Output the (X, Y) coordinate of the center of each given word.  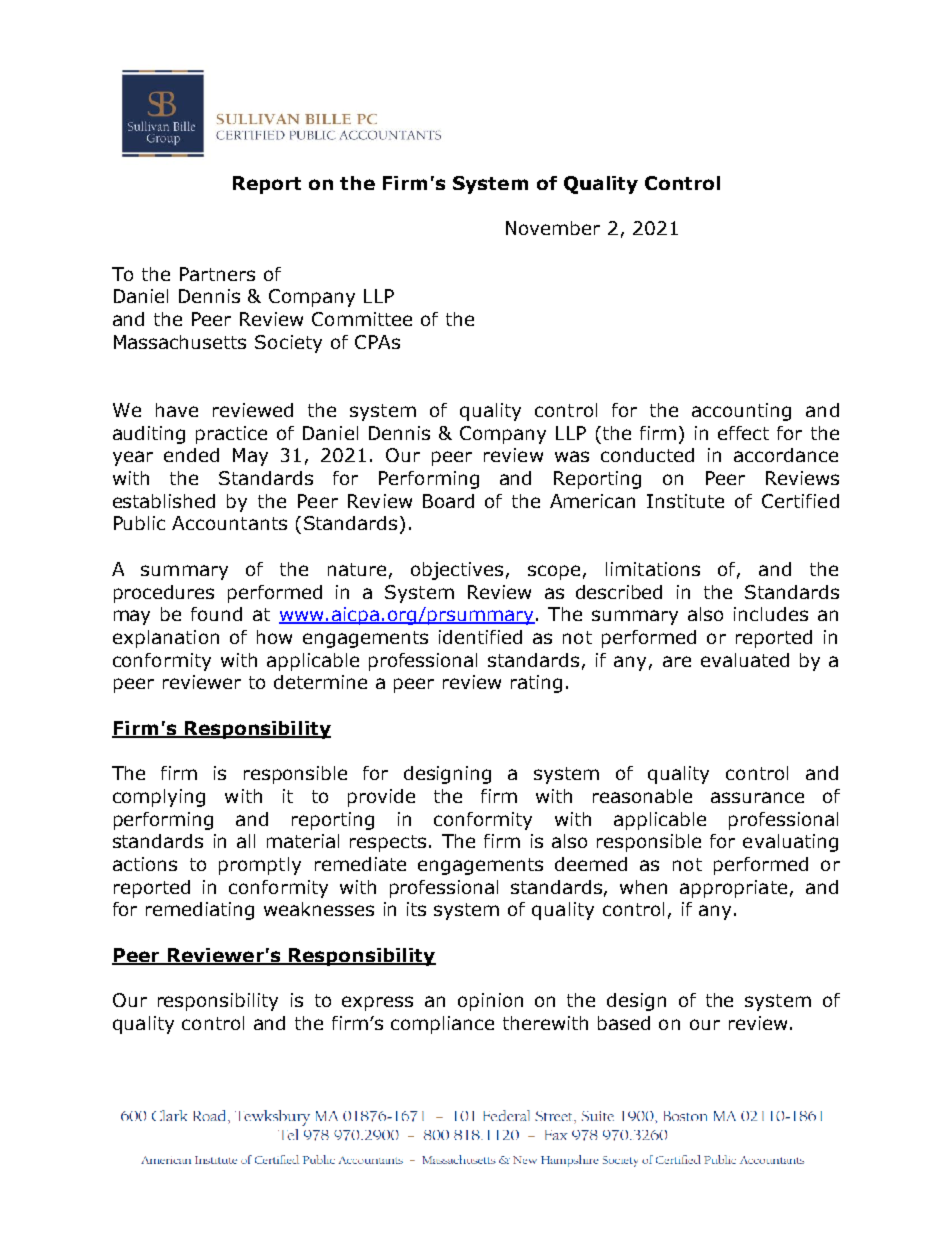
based (624, 1023)
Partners (217, 274)
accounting (741, 412)
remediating (200, 911)
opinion (490, 1002)
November (553, 228)
